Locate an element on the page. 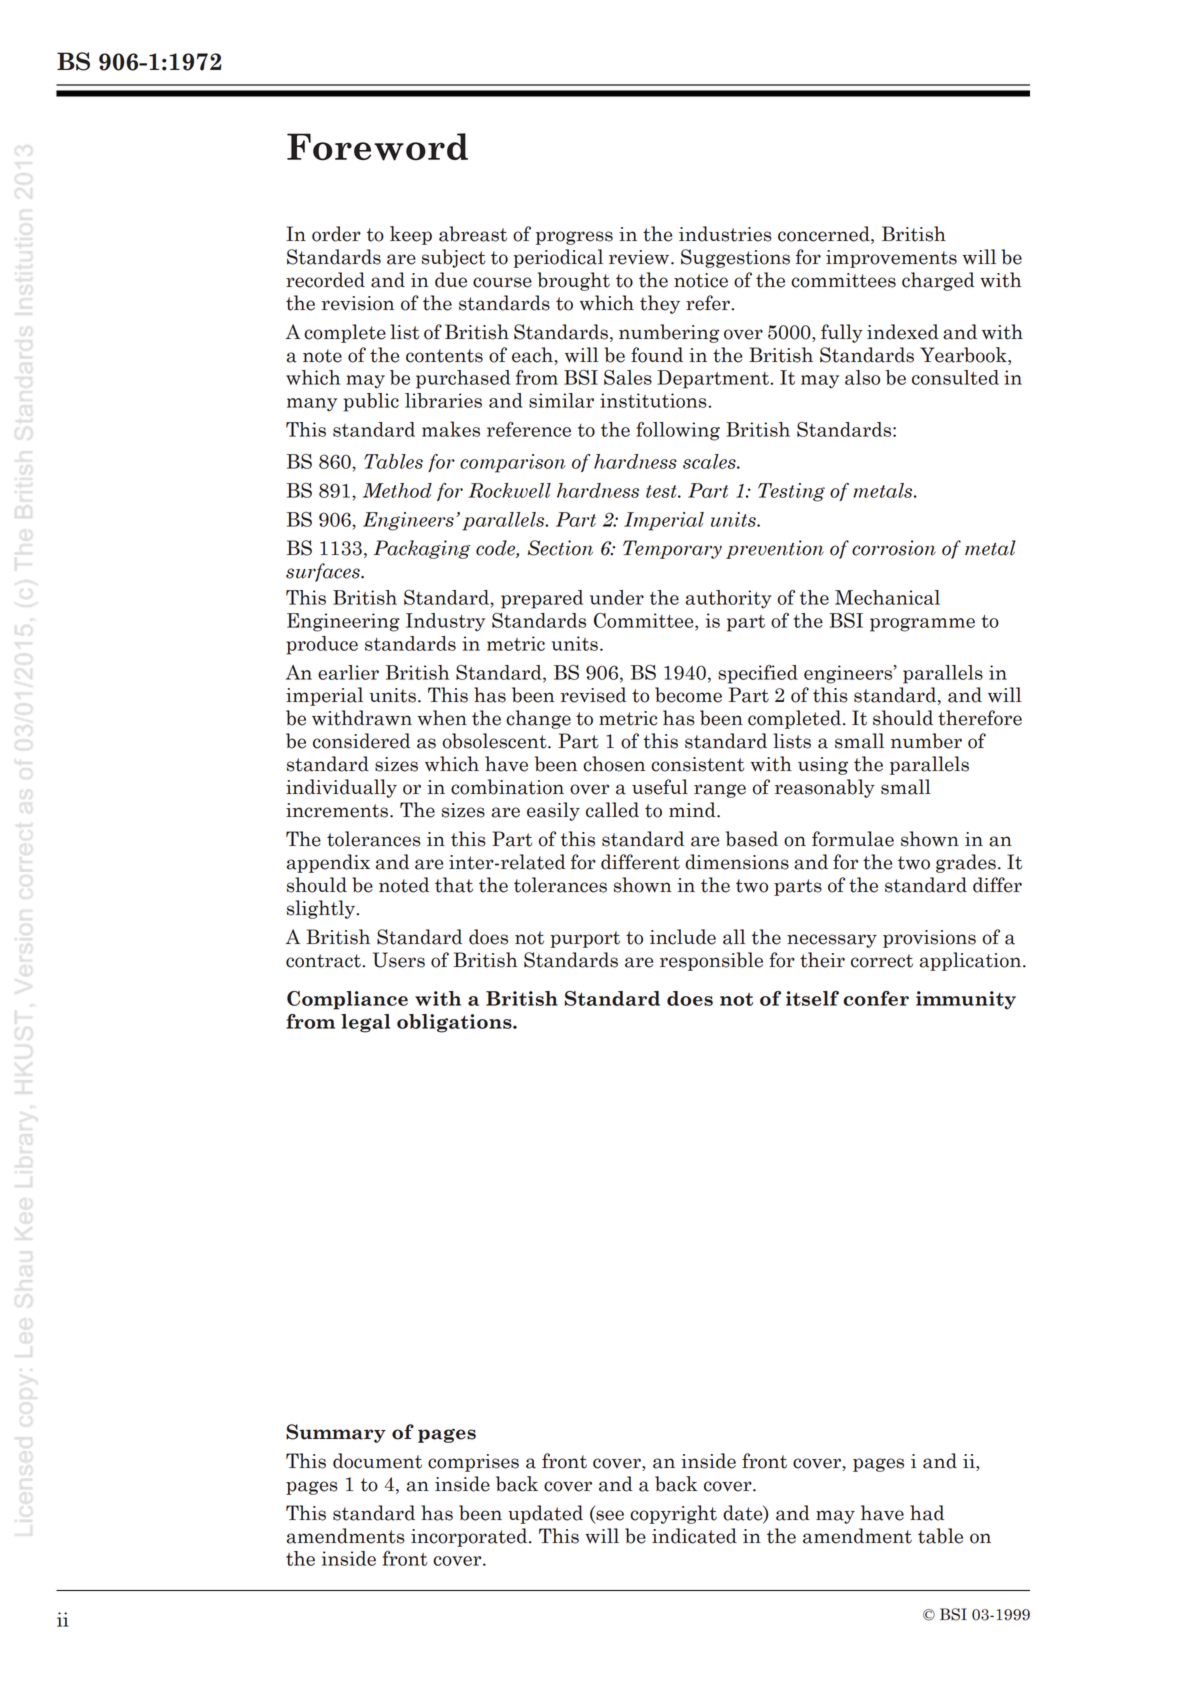 Image resolution: width=1188 pixels, height=1681 pixels. Engineering is located at coordinates (343, 622).
